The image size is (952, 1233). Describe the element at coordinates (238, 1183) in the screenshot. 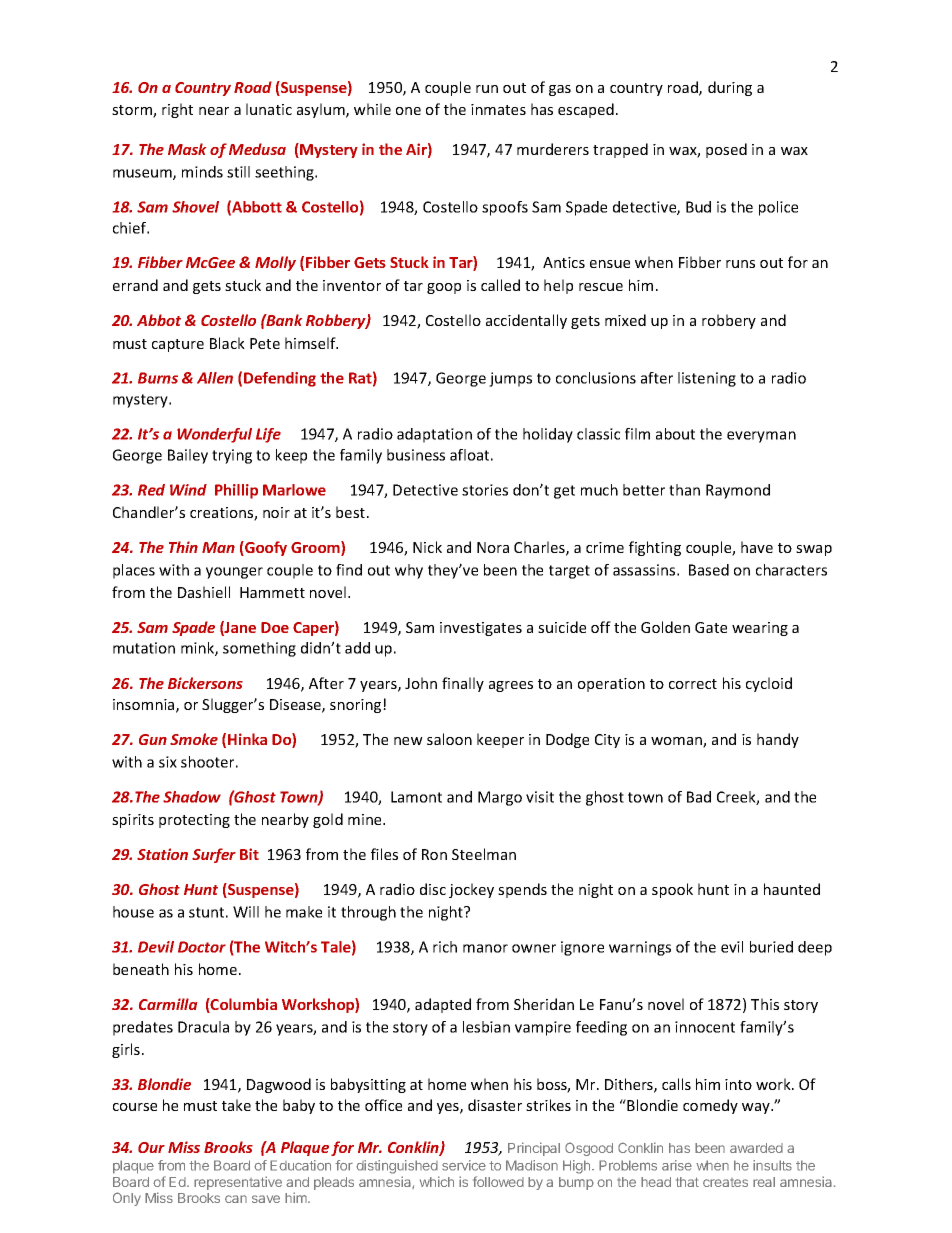

I see `representative` at that location.
